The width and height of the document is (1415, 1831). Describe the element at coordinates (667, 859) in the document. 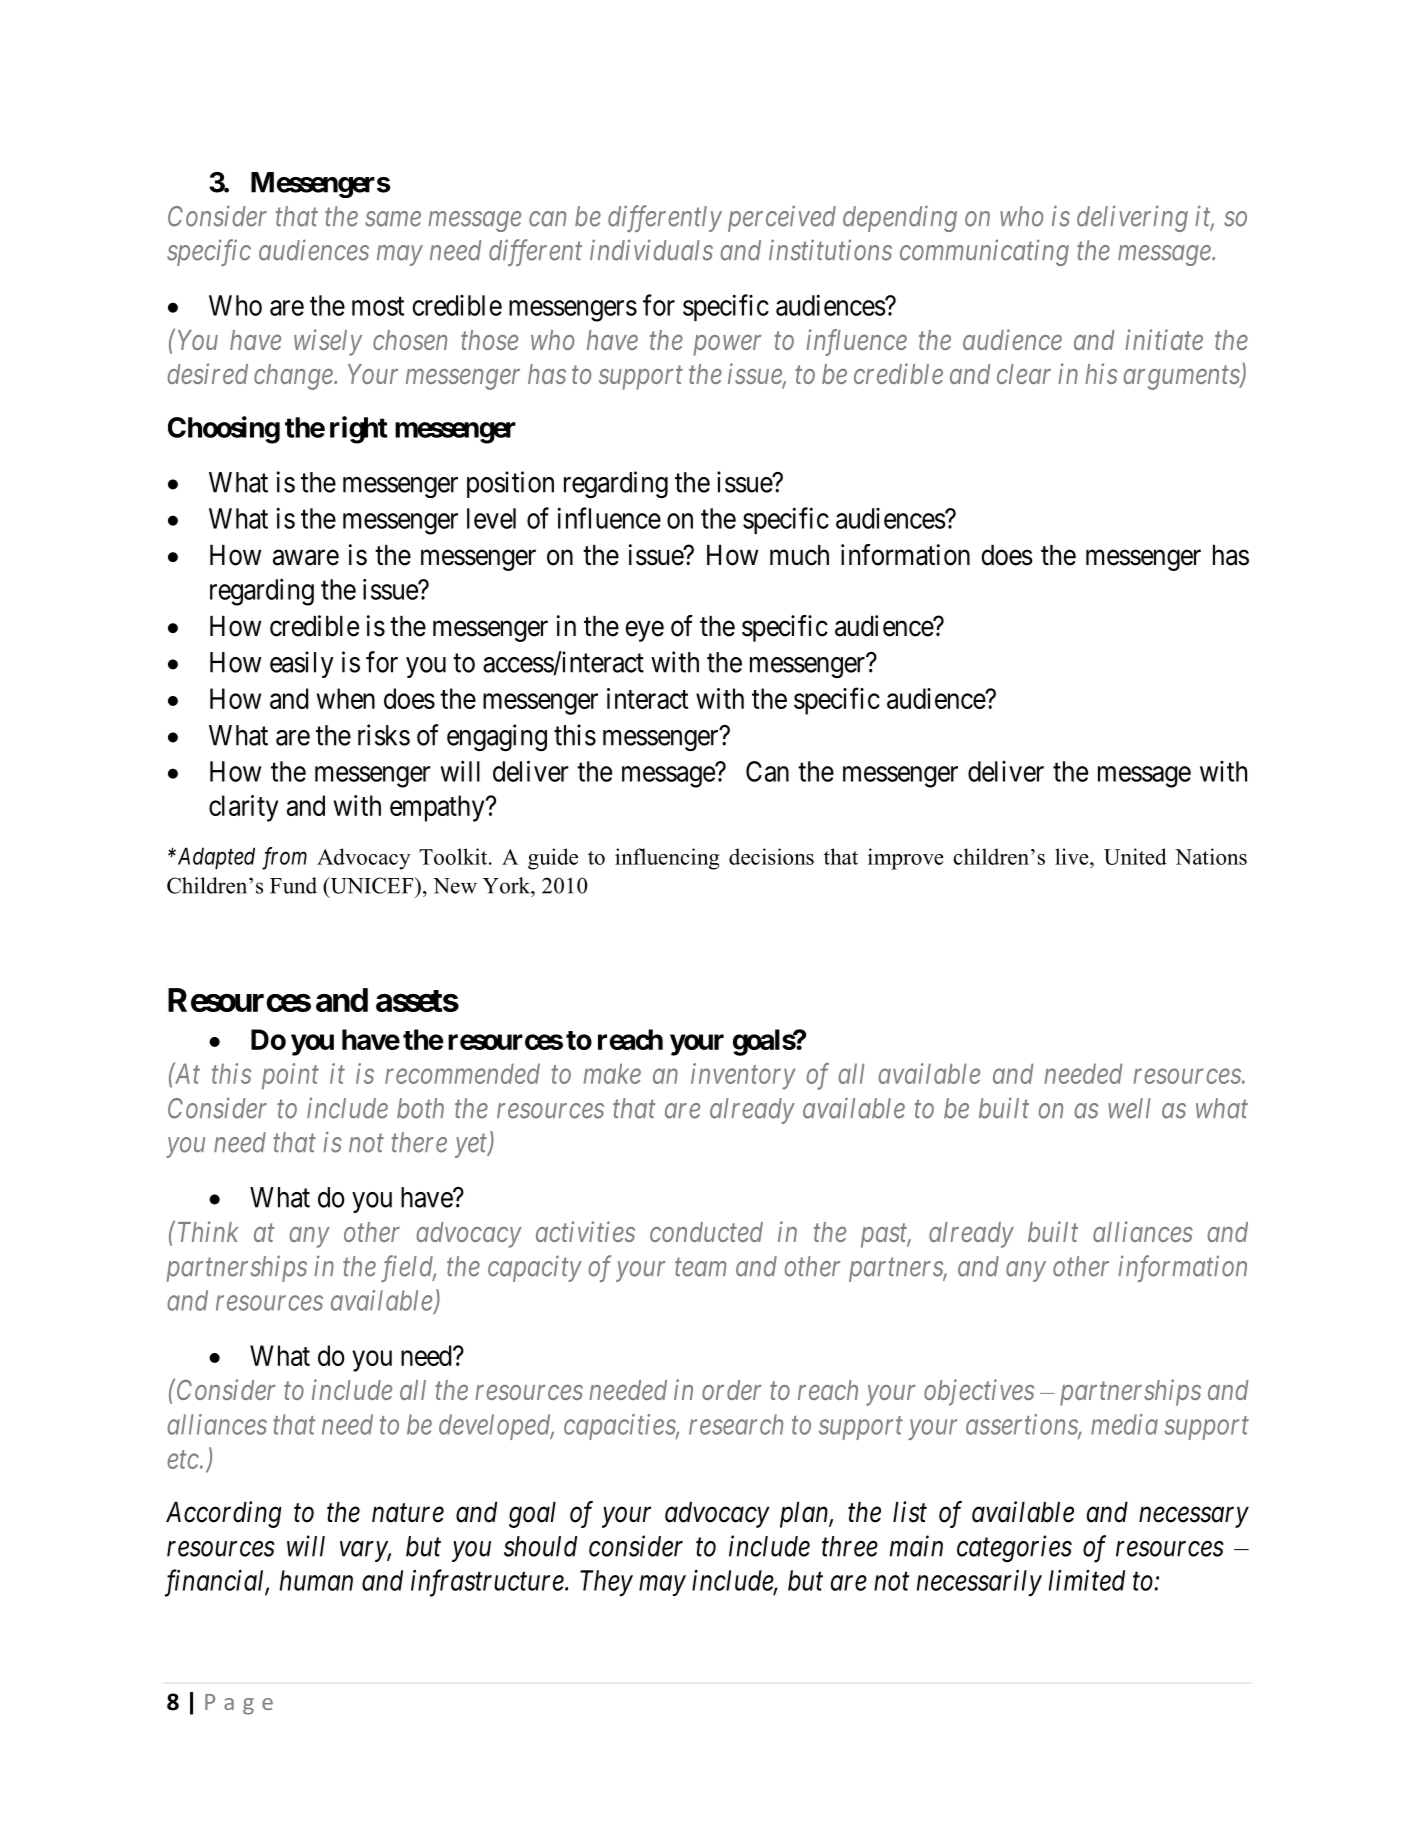

I see `influencing` at that location.
